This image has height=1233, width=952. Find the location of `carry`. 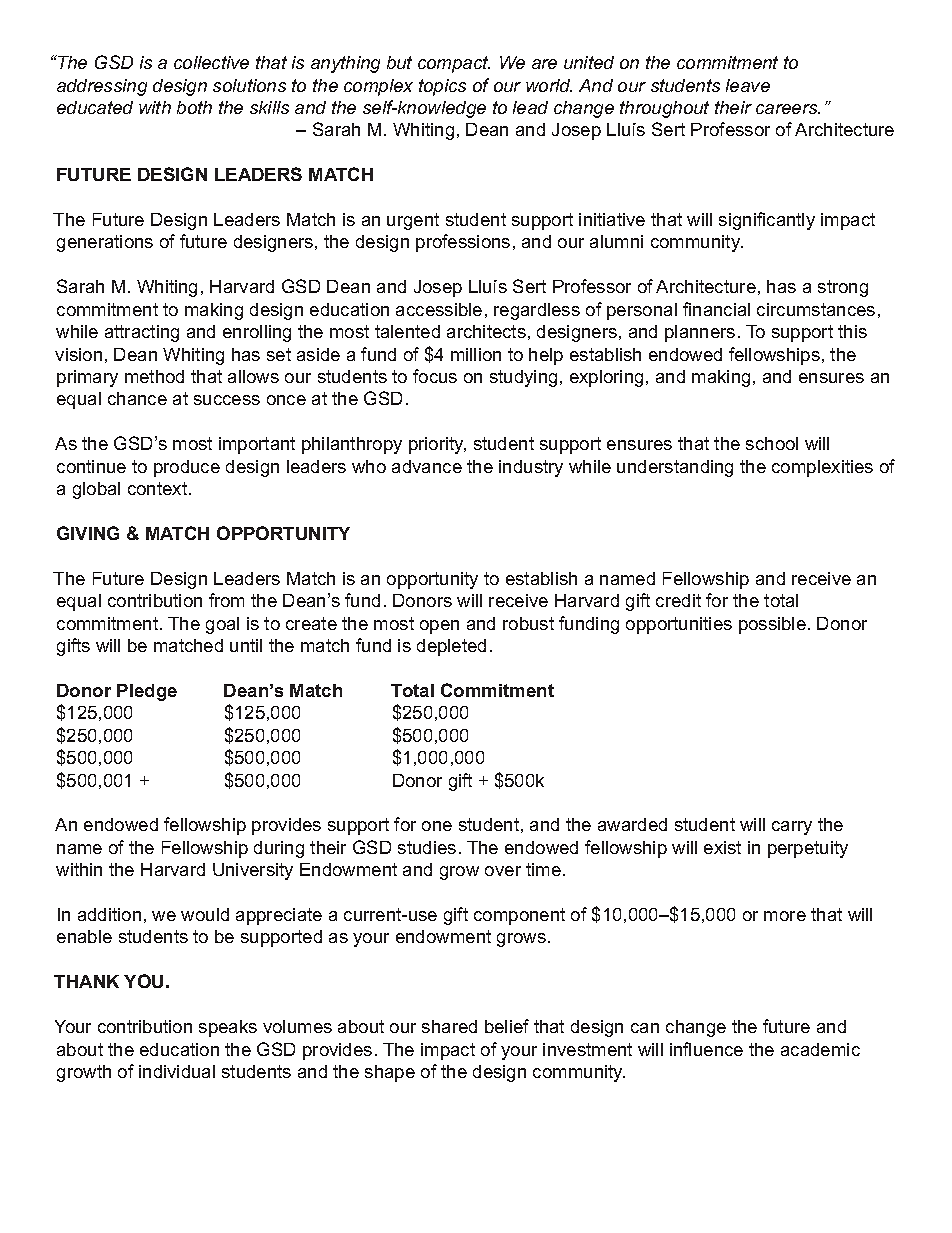

carry is located at coordinates (792, 828).
